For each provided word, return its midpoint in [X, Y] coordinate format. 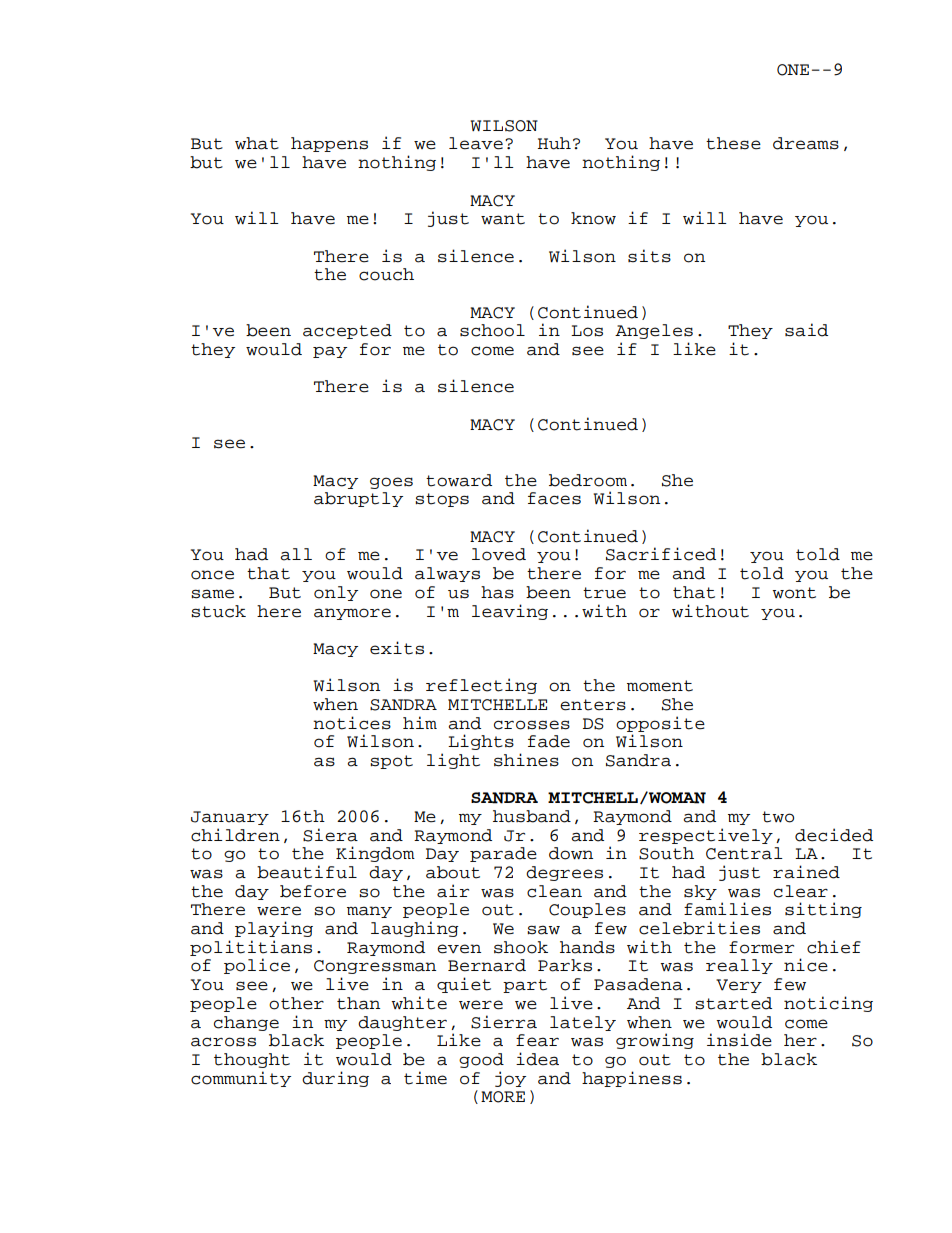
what [257, 143]
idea [537, 1059]
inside [739, 1040]
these [733, 143]
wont [794, 593]
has [497, 592]
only [336, 593]
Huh [554, 143]
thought [252, 1060]
